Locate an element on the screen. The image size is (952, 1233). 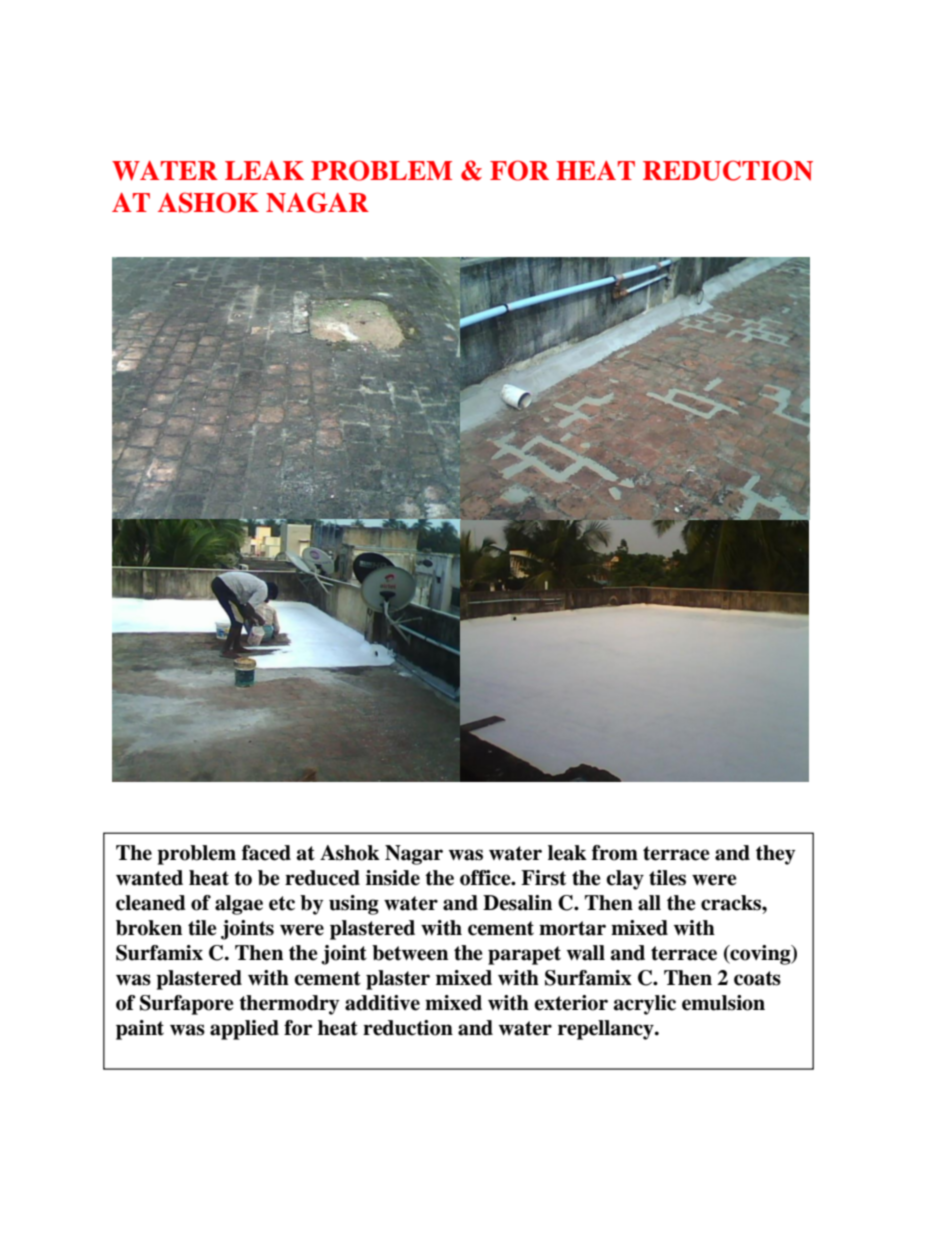
coats is located at coordinates (757, 978).
